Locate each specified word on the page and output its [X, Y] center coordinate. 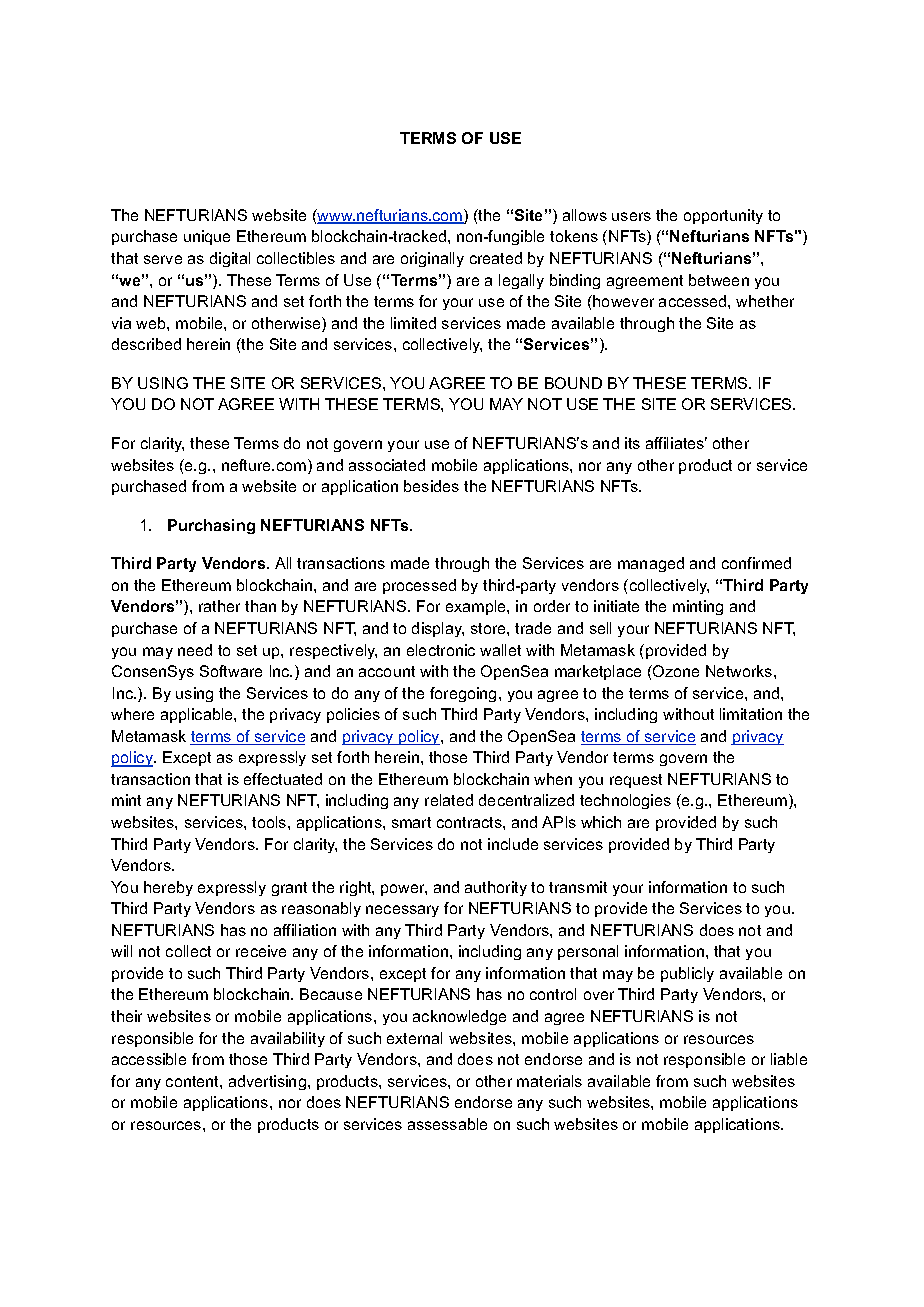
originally [432, 259]
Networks [739, 671]
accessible [149, 1059]
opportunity [723, 216]
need [195, 650]
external [414, 1038]
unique [207, 237]
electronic [441, 650]
